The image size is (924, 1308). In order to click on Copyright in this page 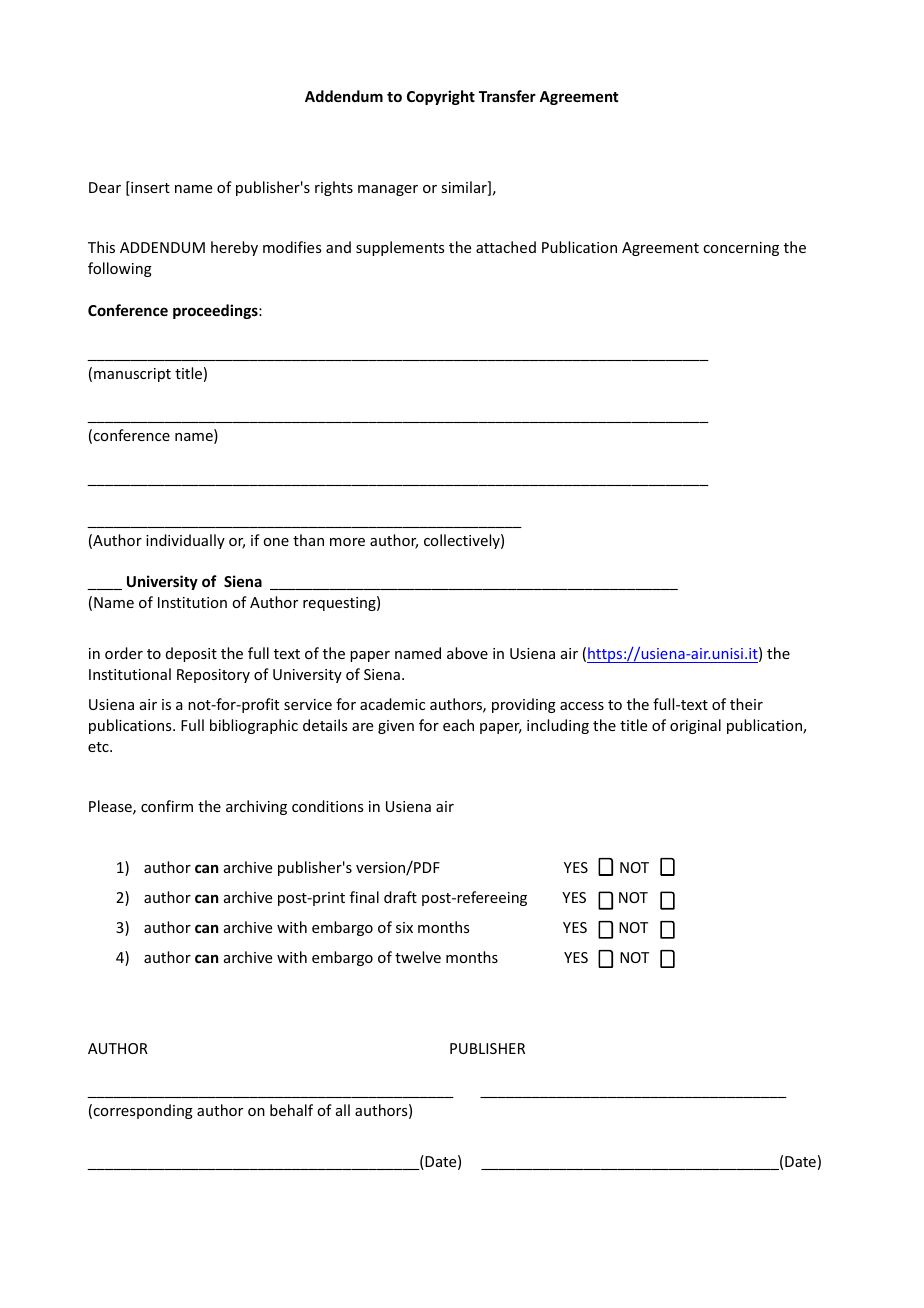, I will do `click(441, 97)`.
